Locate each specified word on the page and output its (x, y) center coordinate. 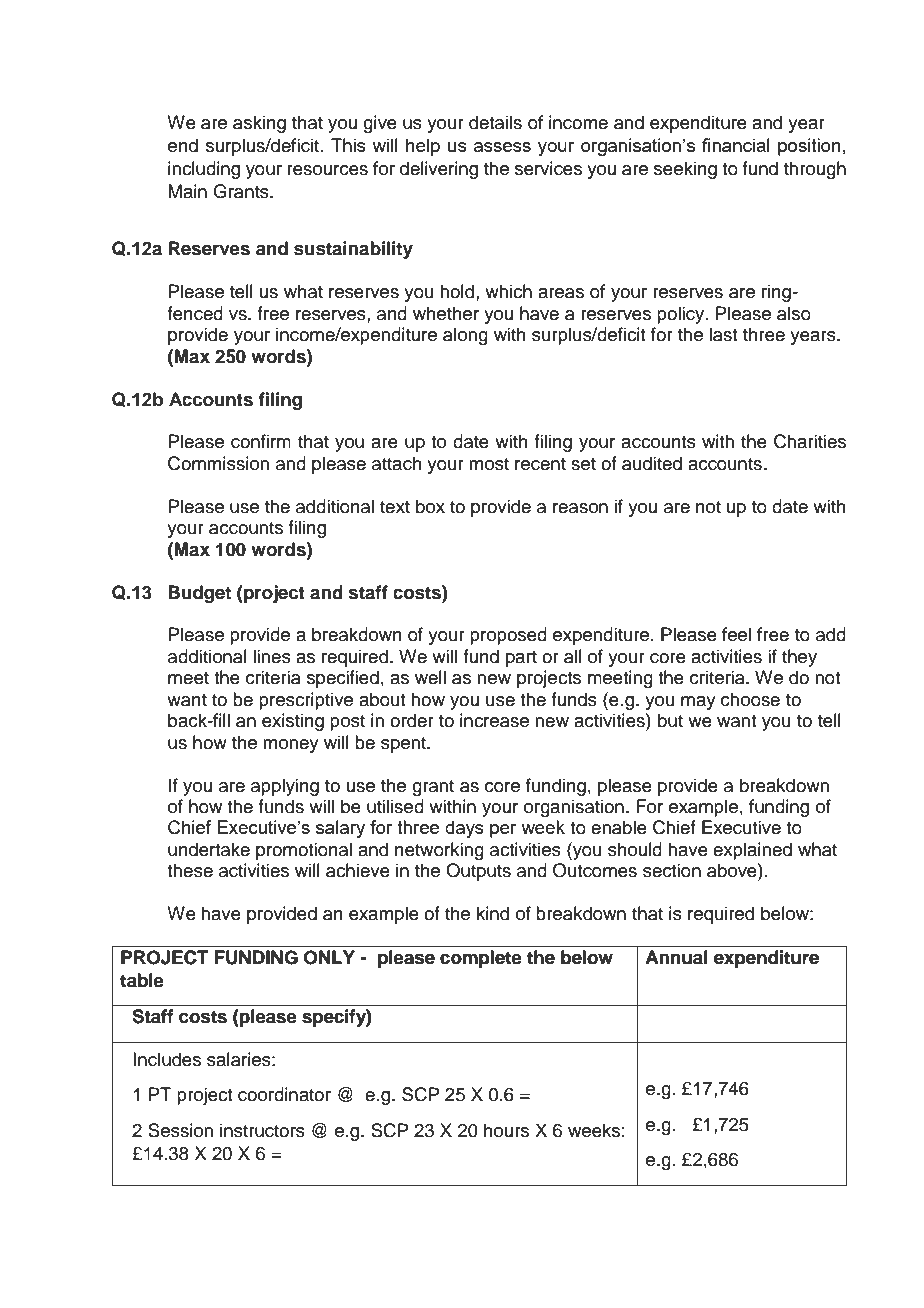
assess (502, 147)
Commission (218, 463)
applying (285, 787)
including (204, 170)
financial (736, 145)
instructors (262, 1130)
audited (652, 463)
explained (752, 851)
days (464, 829)
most (489, 464)
